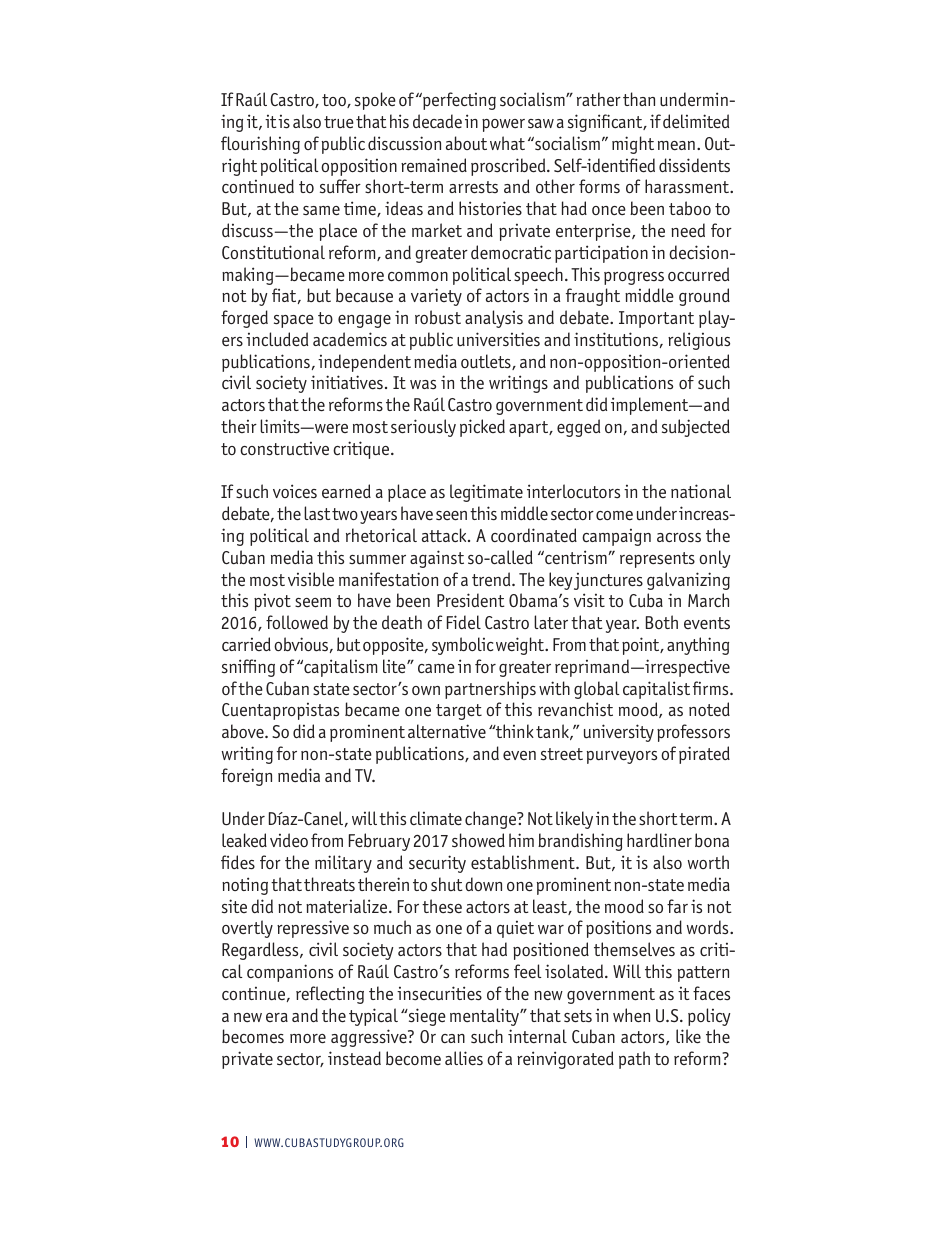 The width and height of the image is (952, 1233). I want to click on professors, so click(693, 733).
